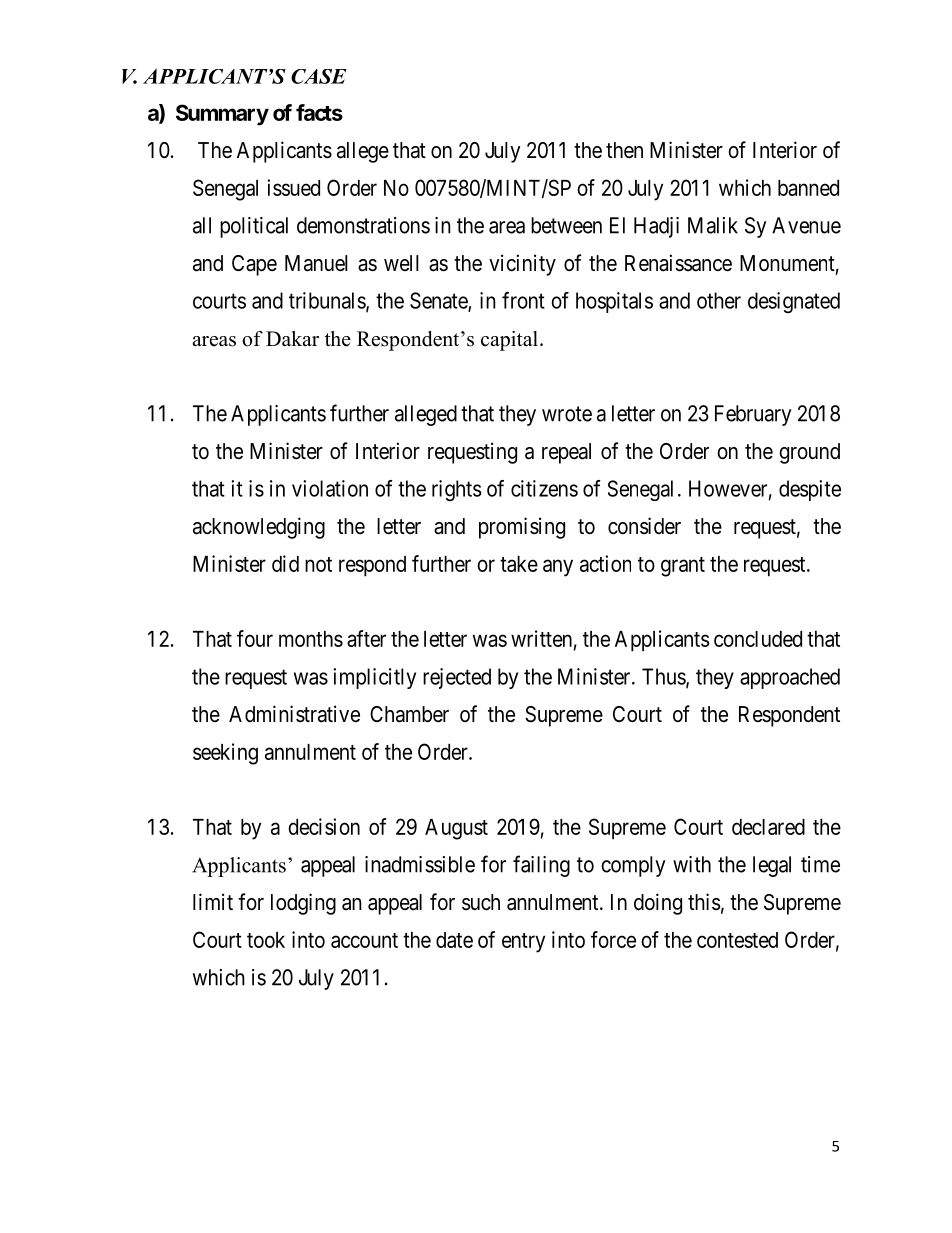 The height and width of the screenshot is (1233, 952). What do you see at coordinates (522, 528) in the screenshot?
I see `promising` at bounding box center [522, 528].
